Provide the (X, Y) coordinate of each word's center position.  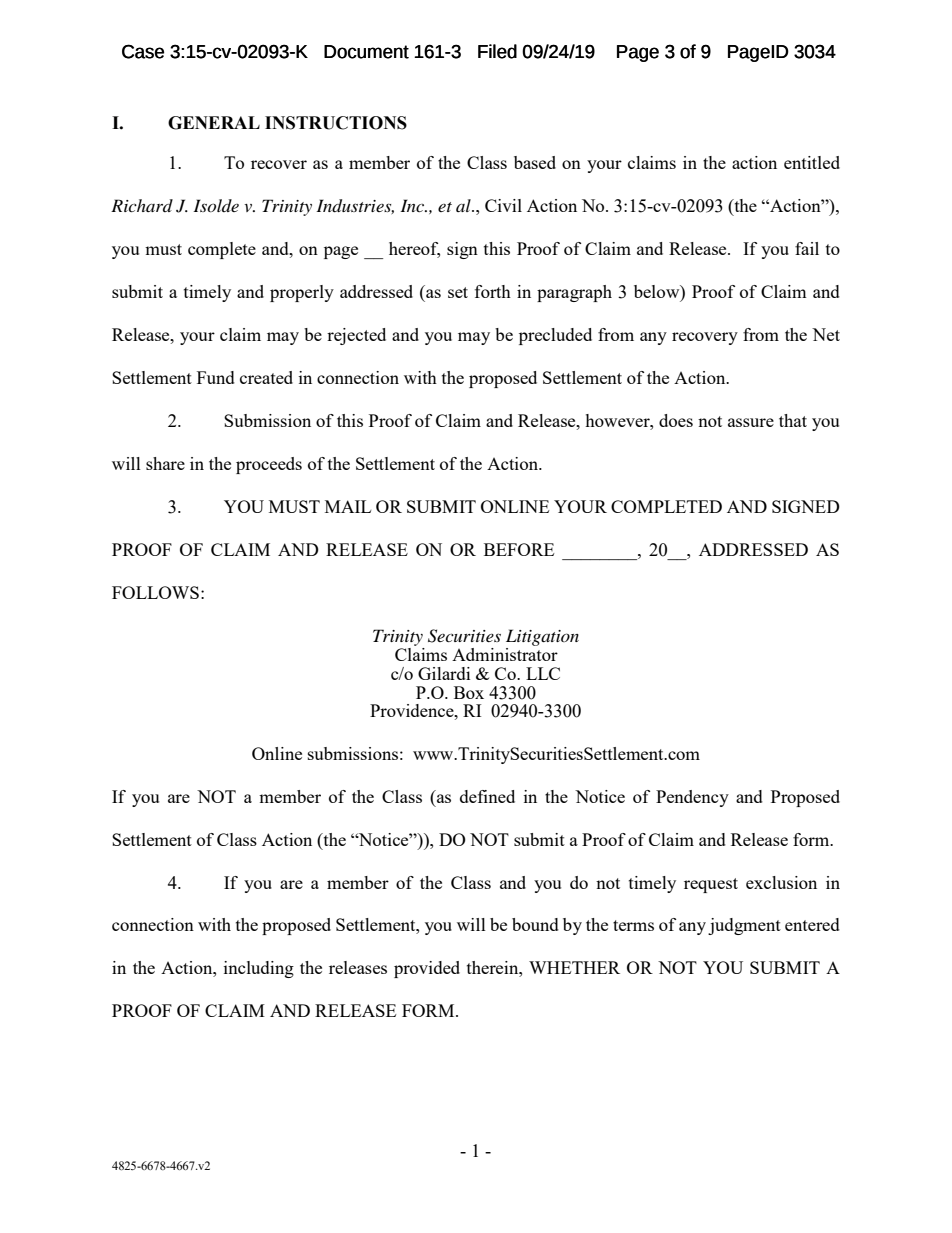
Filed (497, 51)
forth (493, 291)
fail (807, 248)
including (259, 969)
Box (469, 692)
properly (302, 293)
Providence (413, 710)
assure (751, 422)
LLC (543, 673)
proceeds (269, 465)
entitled (812, 162)
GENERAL (214, 123)
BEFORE (519, 549)
